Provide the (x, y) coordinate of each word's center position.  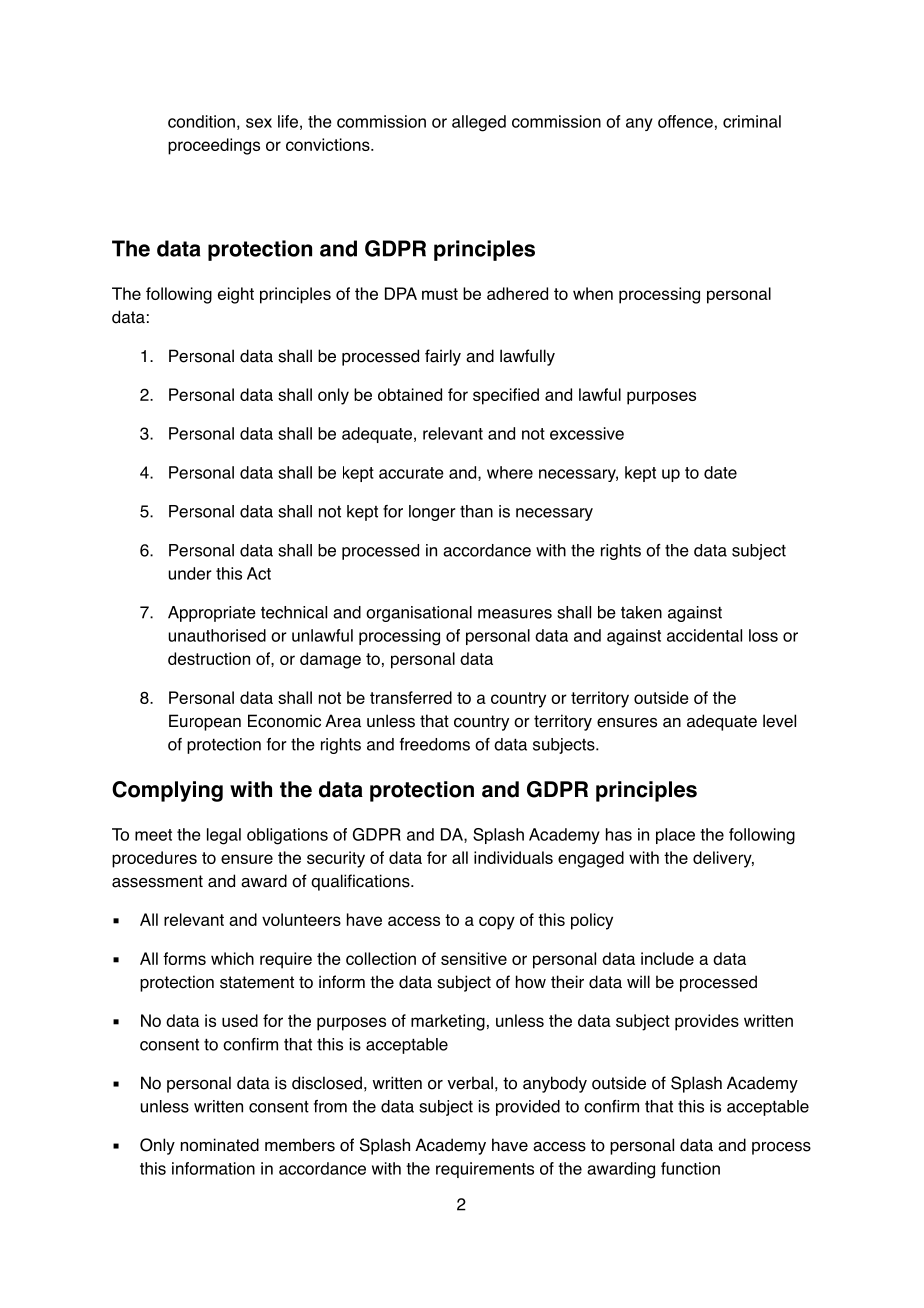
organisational (419, 614)
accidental (704, 635)
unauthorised (217, 635)
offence (685, 121)
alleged (479, 123)
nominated (220, 1145)
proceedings (214, 146)
